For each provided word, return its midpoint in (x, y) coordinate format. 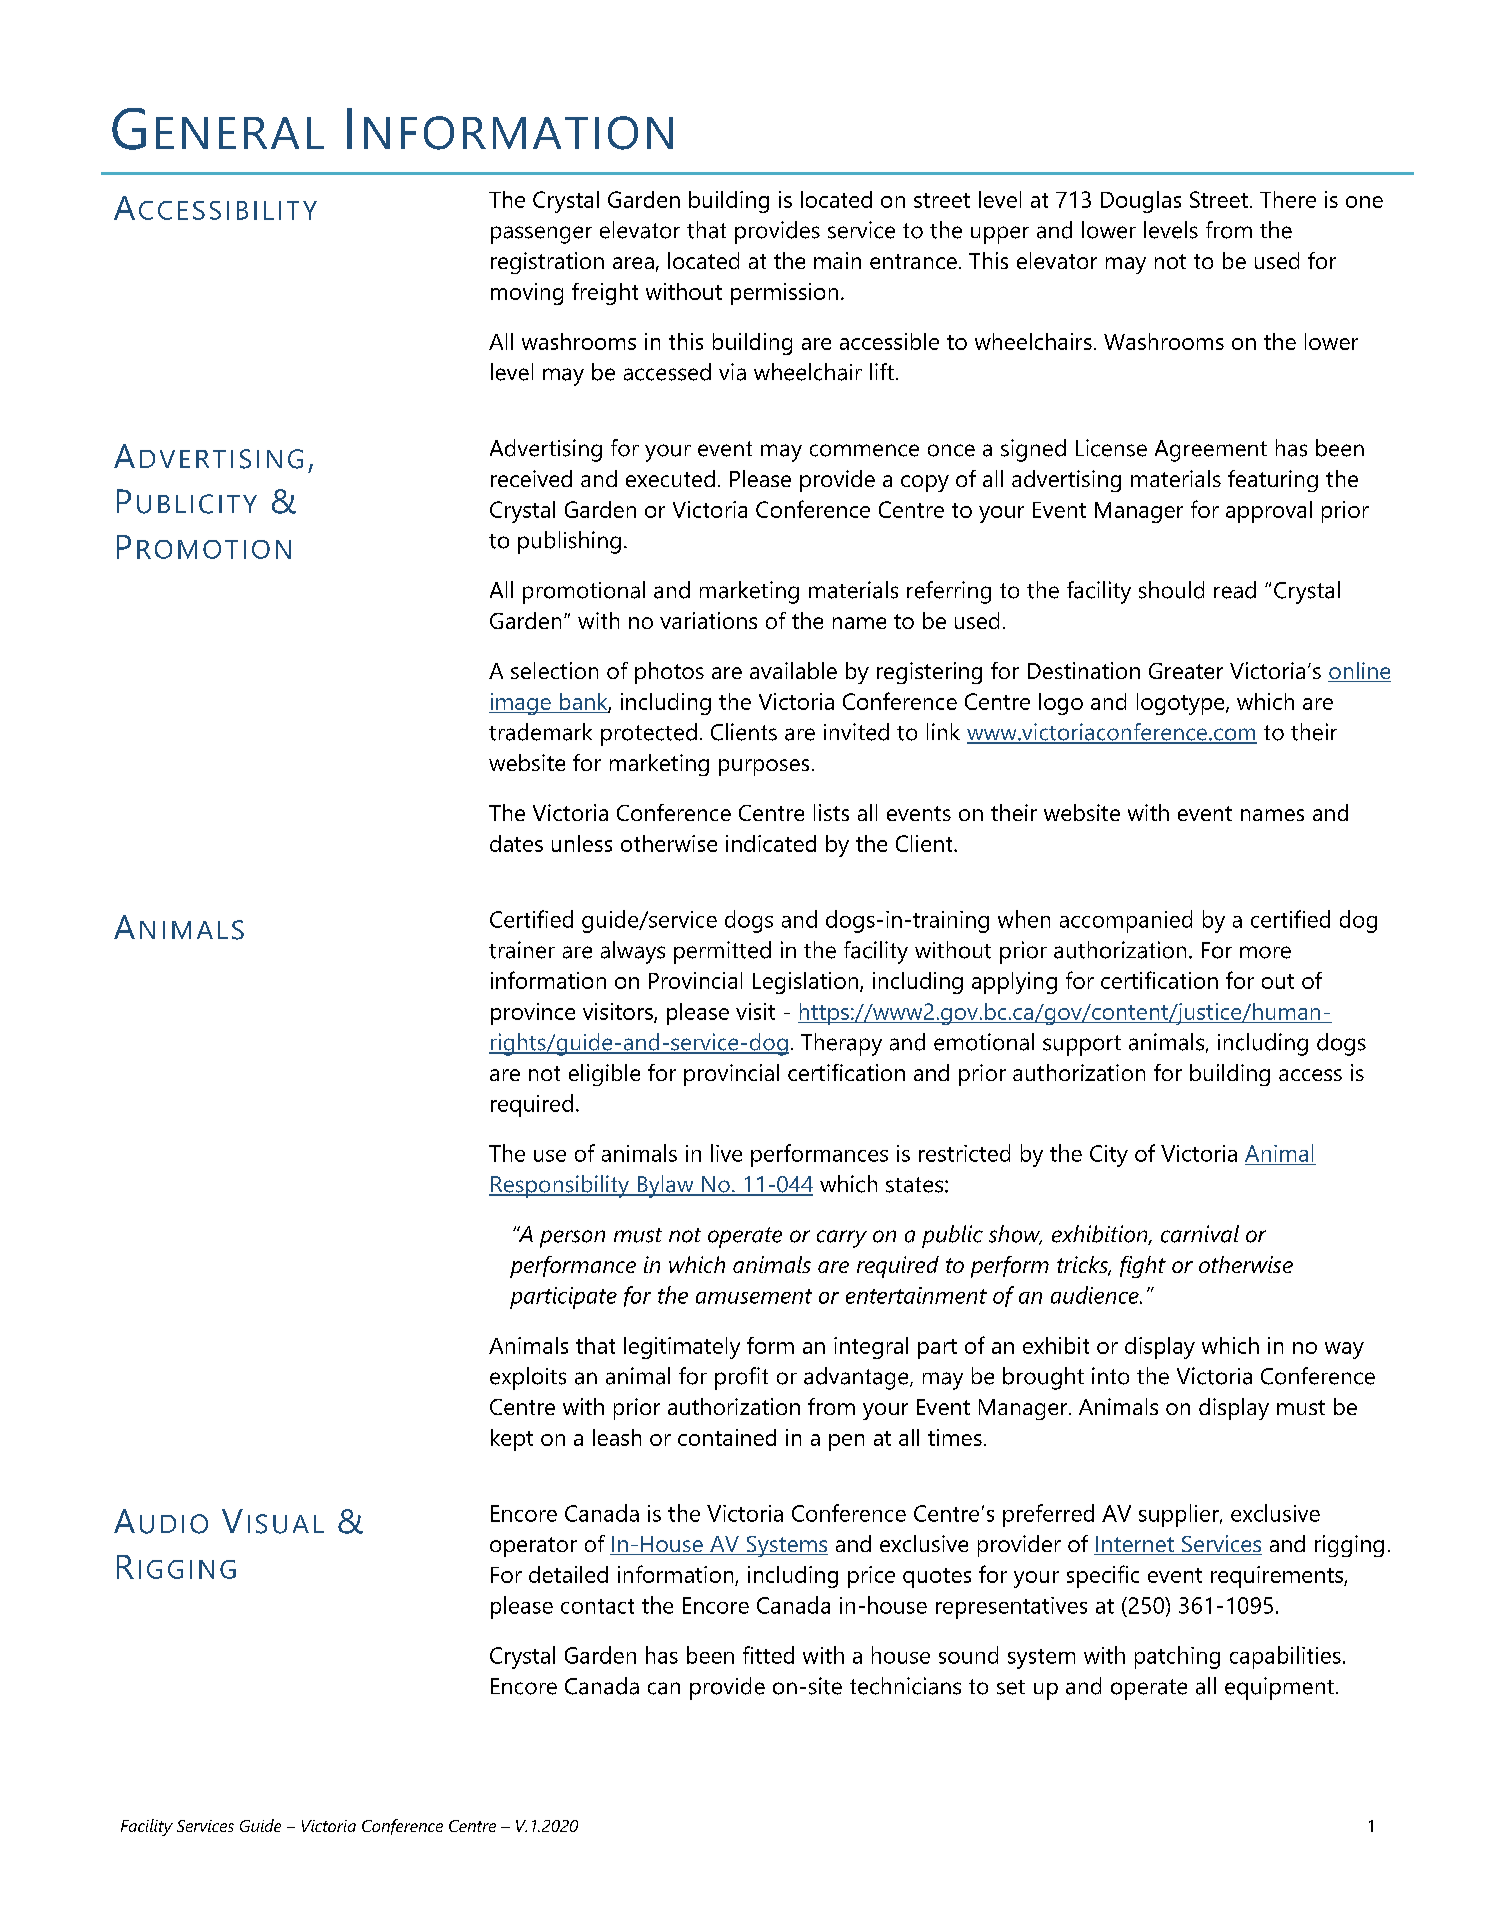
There (1288, 199)
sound (968, 1655)
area (633, 263)
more (1265, 952)
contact (597, 1606)
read (1235, 590)
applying (1014, 983)
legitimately (682, 1348)
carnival (1200, 1234)
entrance (913, 261)
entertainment (916, 1295)
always (633, 952)
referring (949, 592)
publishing (569, 542)
